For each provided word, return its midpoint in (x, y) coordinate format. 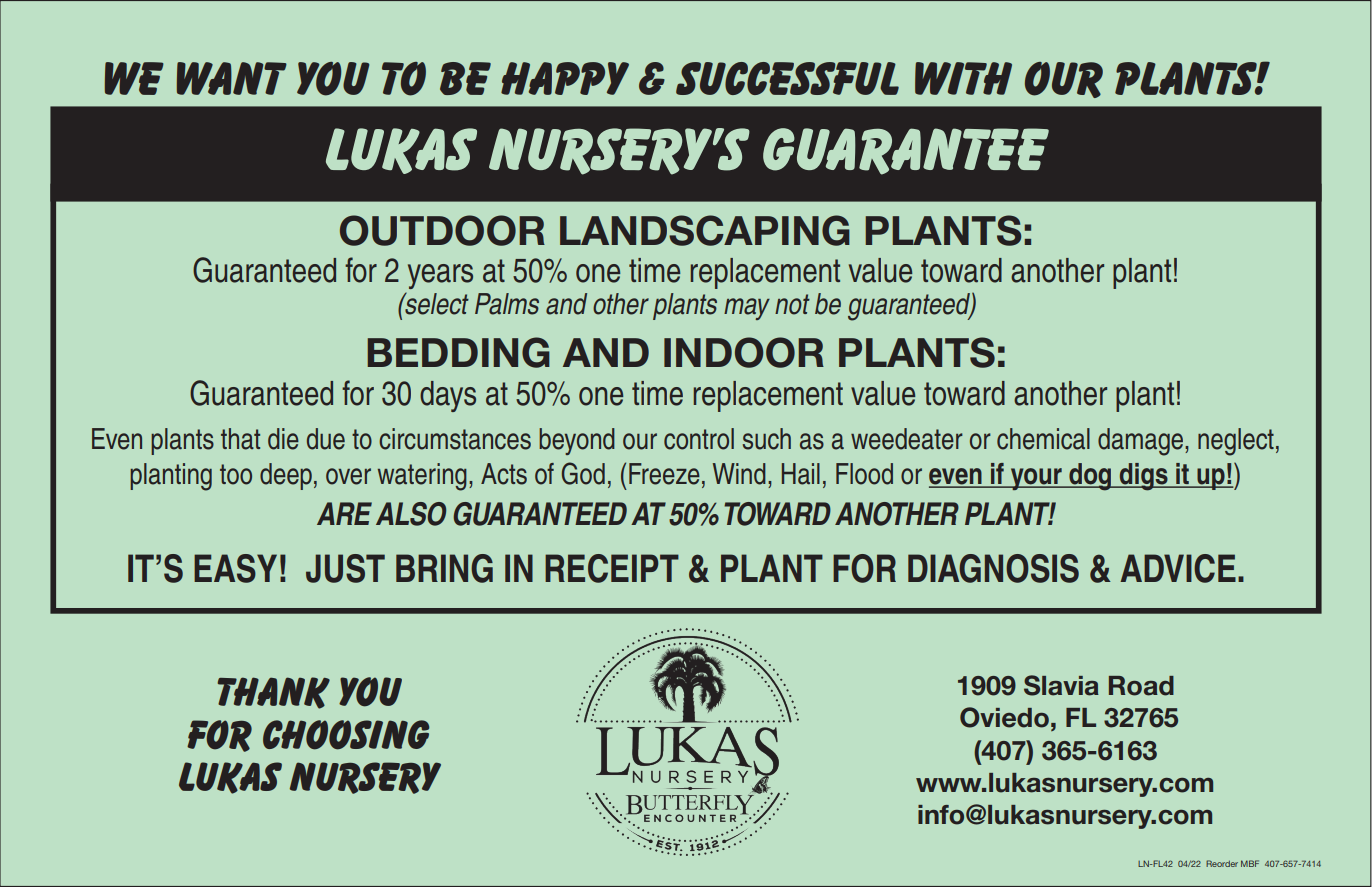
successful (787, 78)
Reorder (1222, 863)
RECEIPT (612, 568)
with (963, 78)
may (747, 309)
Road (1141, 686)
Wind (739, 474)
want (232, 78)
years (440, 276)
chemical (1043, 439)
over (348, 476)
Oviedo (1004, 717)
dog (1090, 477)
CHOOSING (346, 735)
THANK (273, 693)
